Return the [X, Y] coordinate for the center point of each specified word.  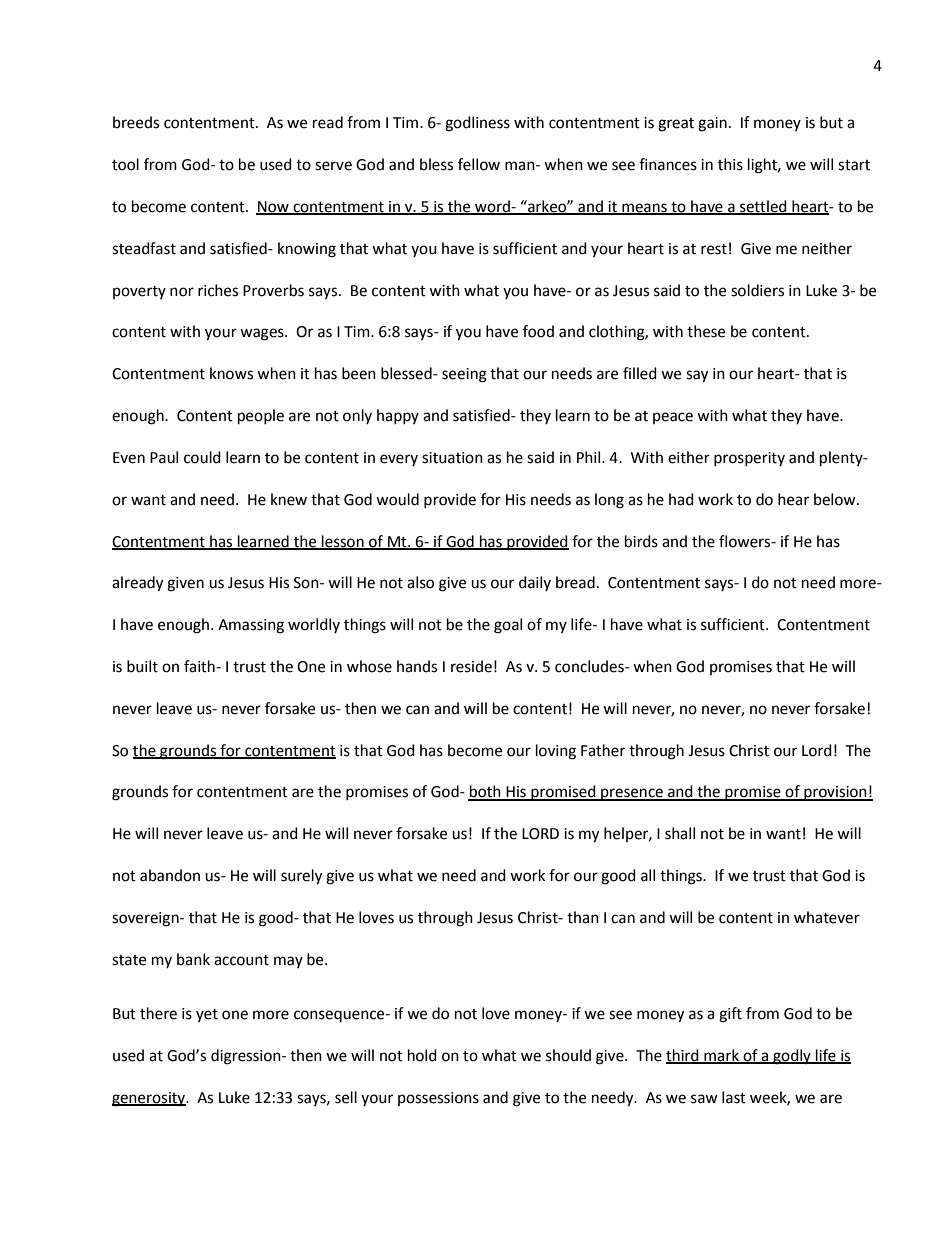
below [836, 499]
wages [263, 334]
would [397, 499]
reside [471, 666]
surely [301, 877]
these [706, 331]
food [538, 331]
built [142, 666]
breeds [136, 122]
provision [835, 793]
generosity [149, 1099]
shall [680, 833]
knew [289, 499]
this [730, 164]
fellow [479, 164]
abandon [170, 875]
